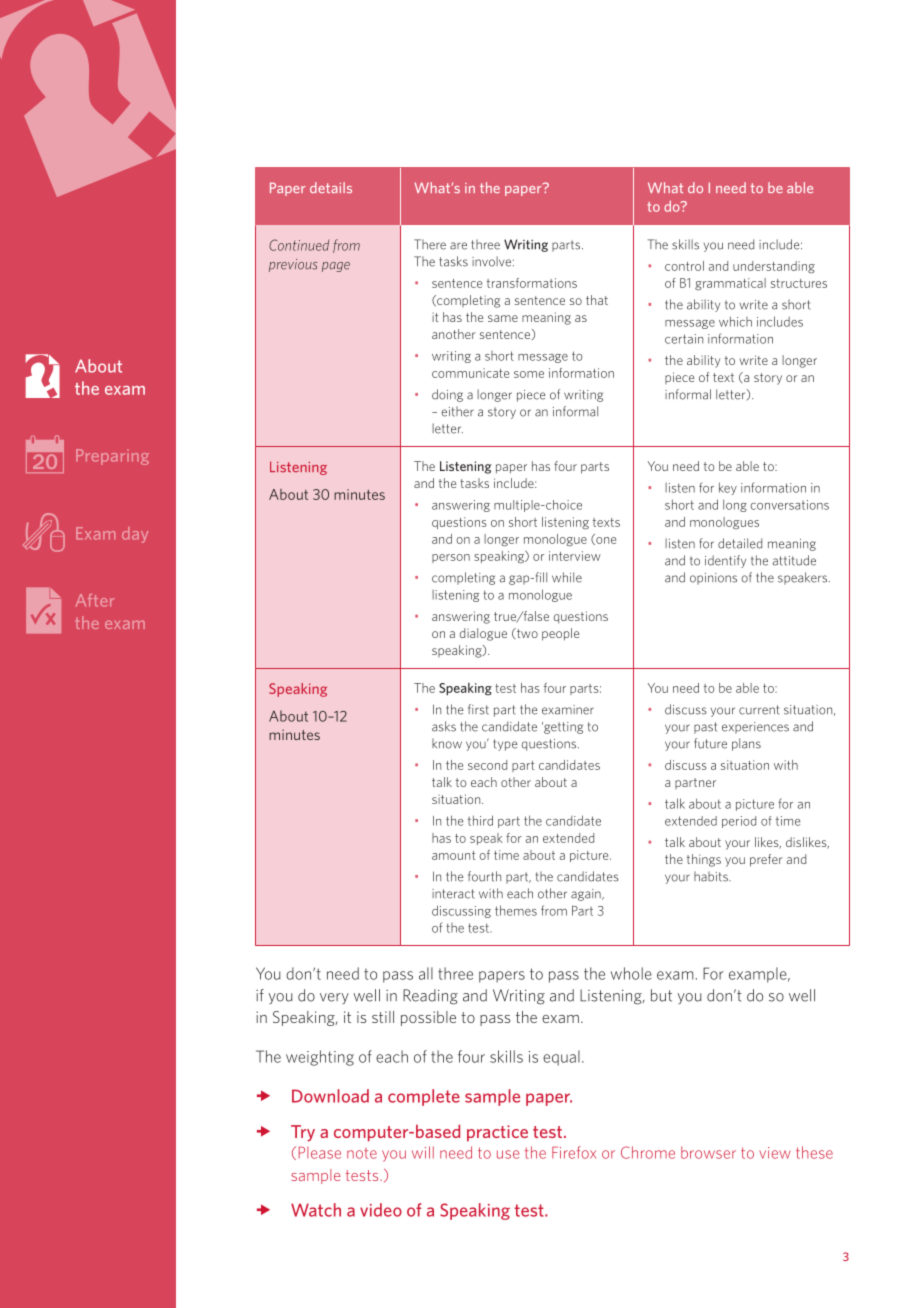 This document has width=924, height=1308. I want to click on browser, so click(708, 1152).
